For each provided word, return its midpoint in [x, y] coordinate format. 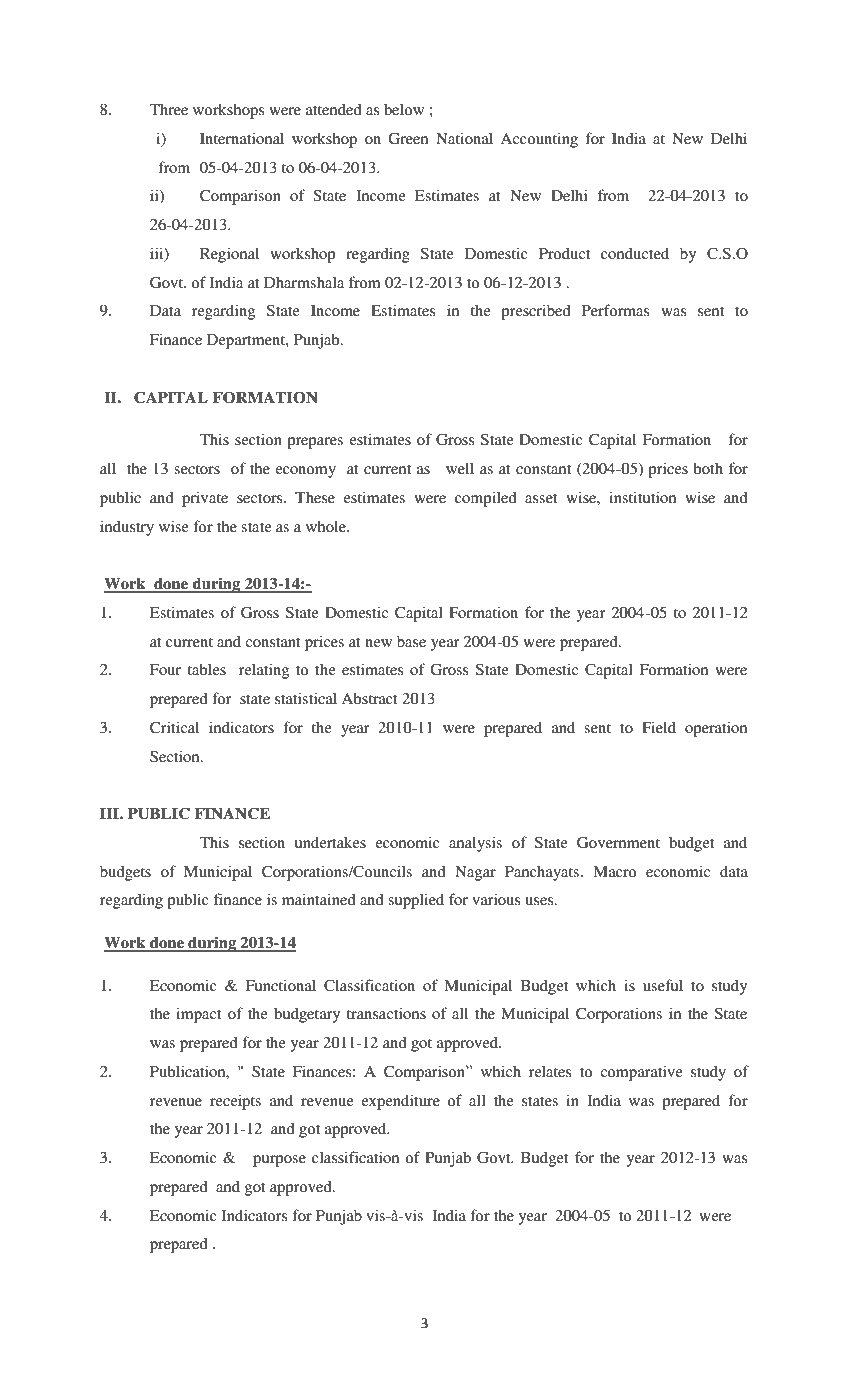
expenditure [400, 1102]
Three [169, 109]
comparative [641, 1073]
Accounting [539, 140]
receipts [235, 1102]
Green [408, 138]
